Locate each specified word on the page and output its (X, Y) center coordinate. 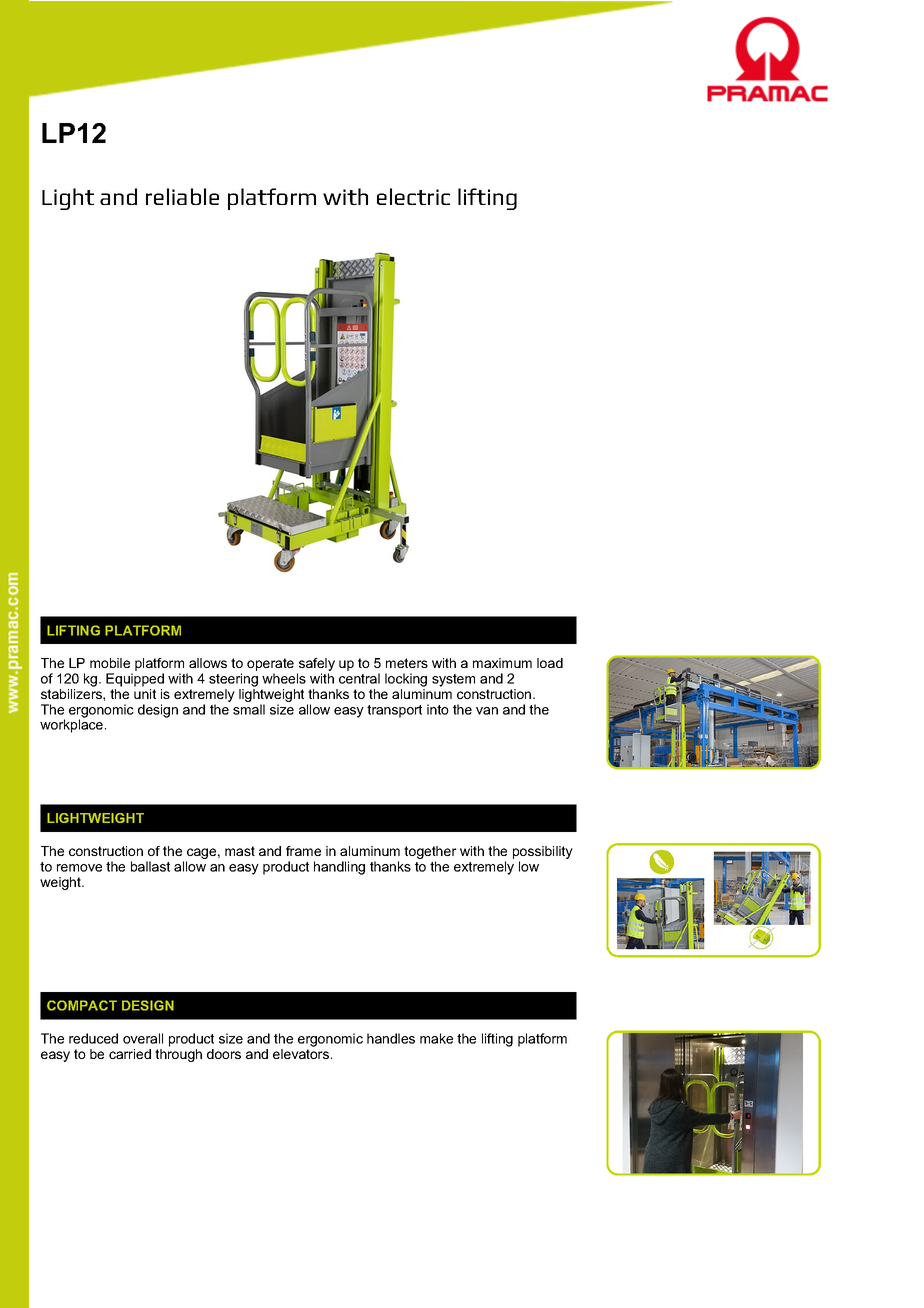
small (249, 709)
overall (143, 1038)
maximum (502, 663)
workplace (73, 725)
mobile (110, 663)
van (487, 711)
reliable (182, 196)
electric (413, 196)
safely (316, 666)
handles (391, 1038)
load (550, 663)
